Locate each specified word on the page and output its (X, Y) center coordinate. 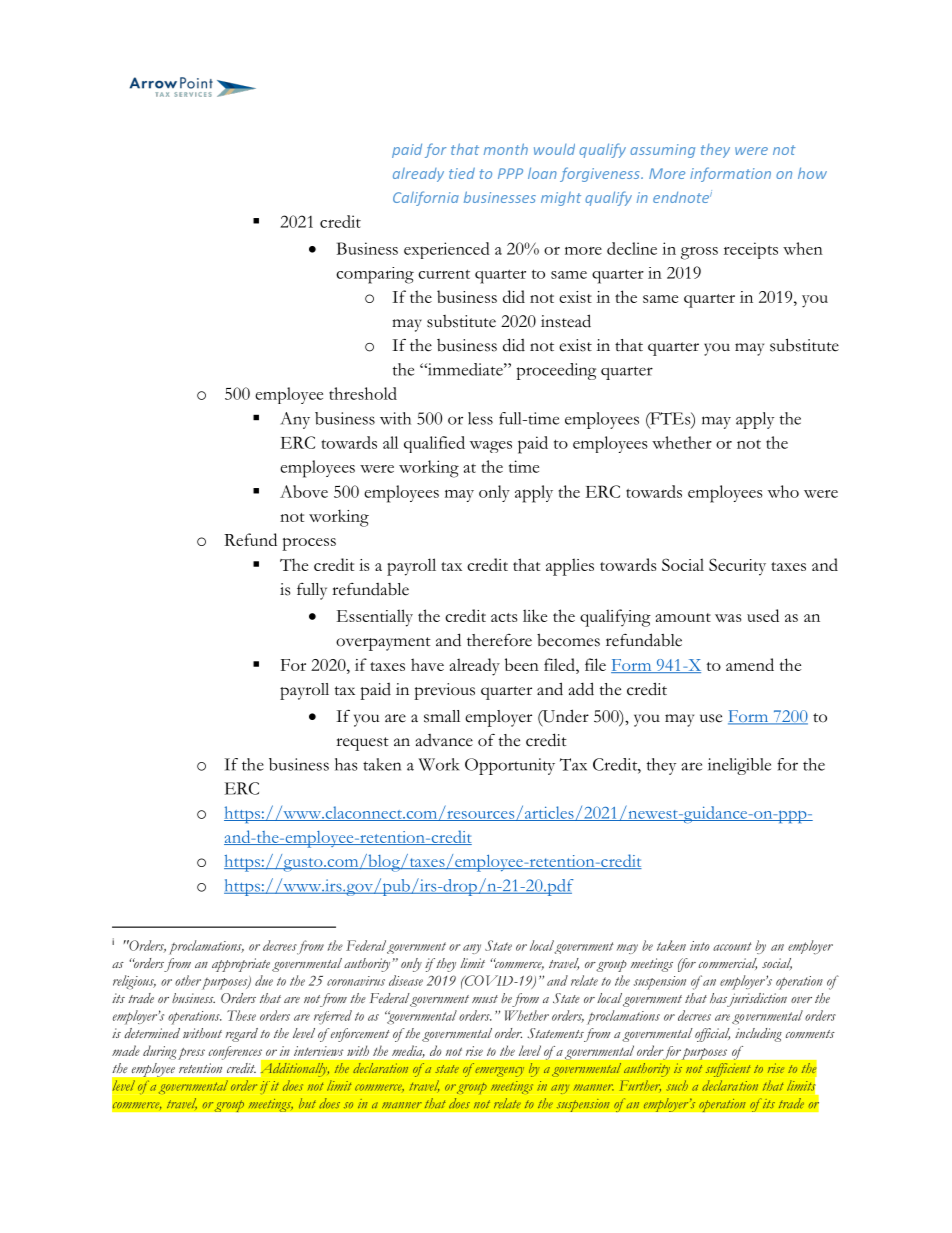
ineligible (739, 766)
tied (462, 173)
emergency (499, 1072)
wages (491, 447)
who (783, 491)
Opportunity (510, 766)
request (362, 744)
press (191, 1054)
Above (304, 491)
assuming (662, 151)
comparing (375, 275)
